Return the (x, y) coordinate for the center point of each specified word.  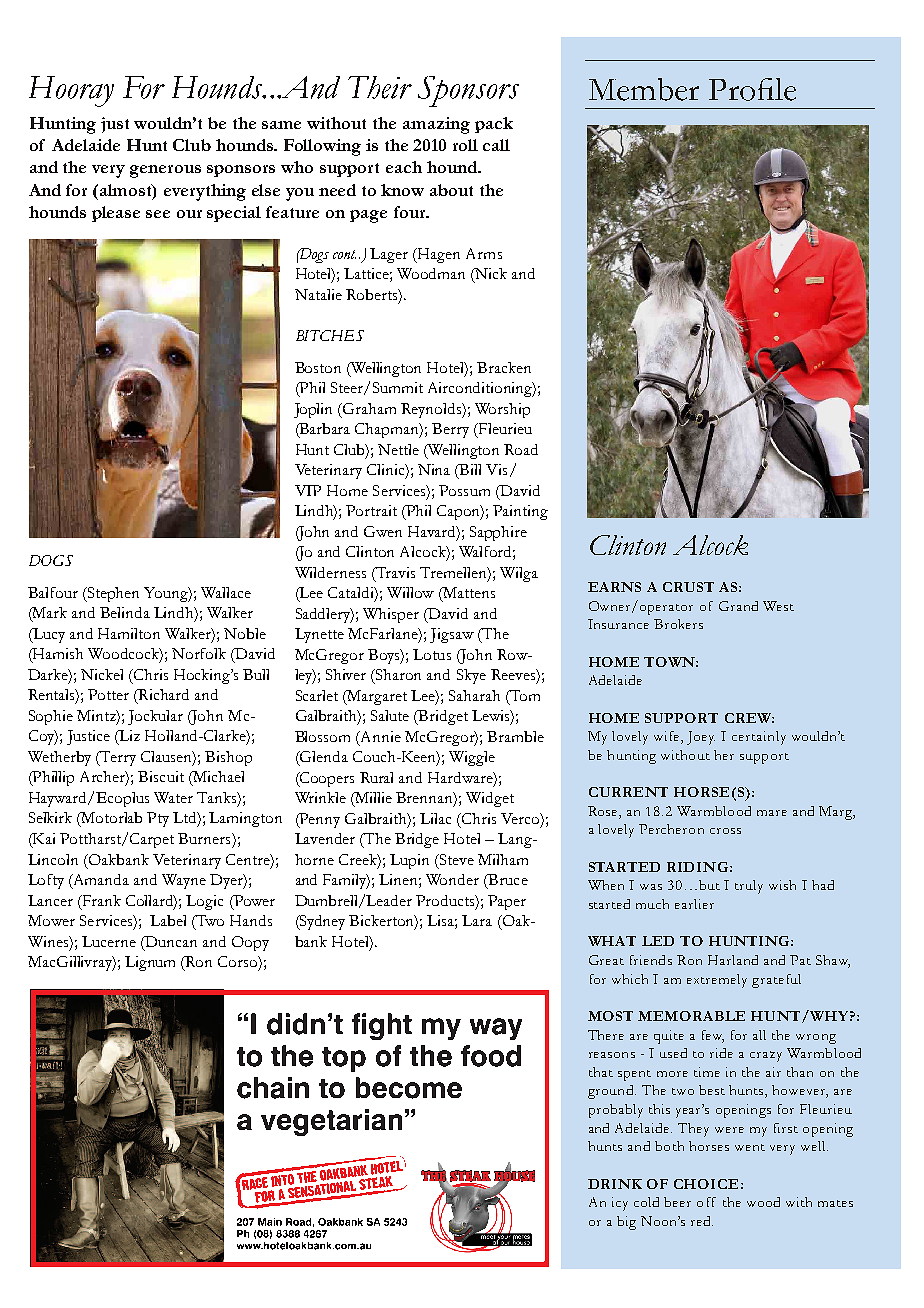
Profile (752, 89)
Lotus (432, 654)
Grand (738, 606)
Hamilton (129, 633)
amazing (436, 125)
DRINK (615, 1184)
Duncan (170, 941)
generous (165, 171)
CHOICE (706, 1184)
